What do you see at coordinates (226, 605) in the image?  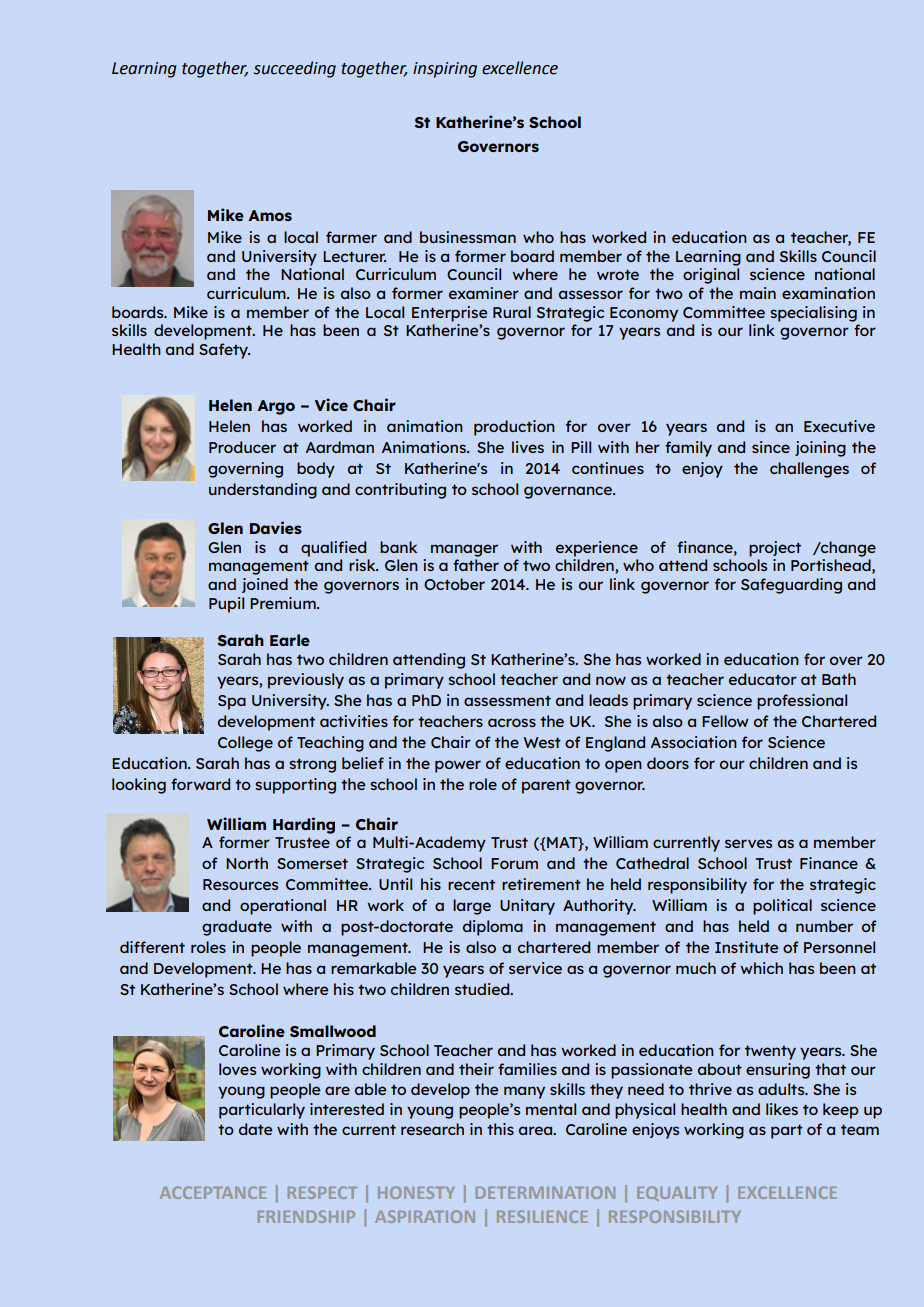 I see `Pupil` at bounding box center [226, 605].
